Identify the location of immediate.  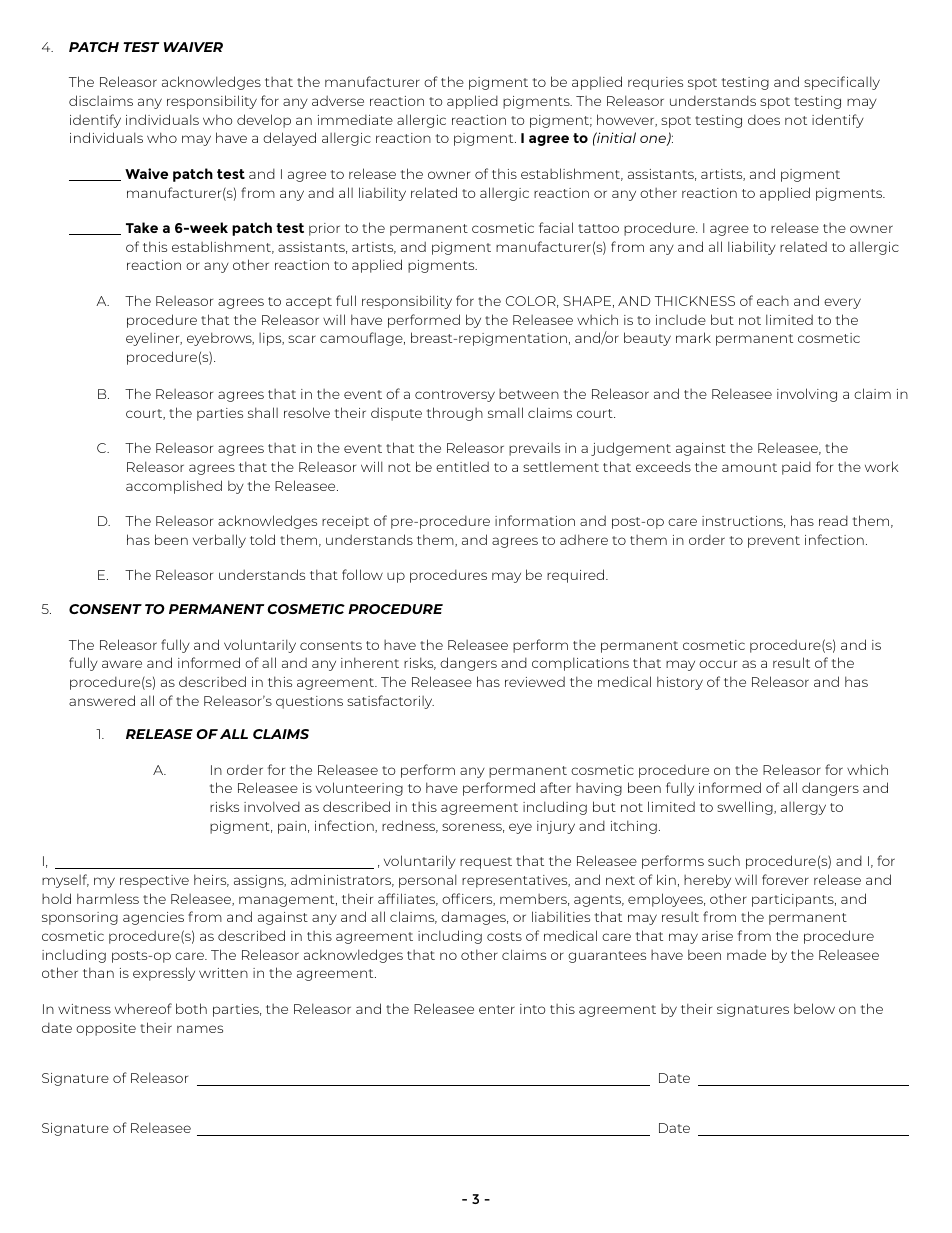
(355, 120).
